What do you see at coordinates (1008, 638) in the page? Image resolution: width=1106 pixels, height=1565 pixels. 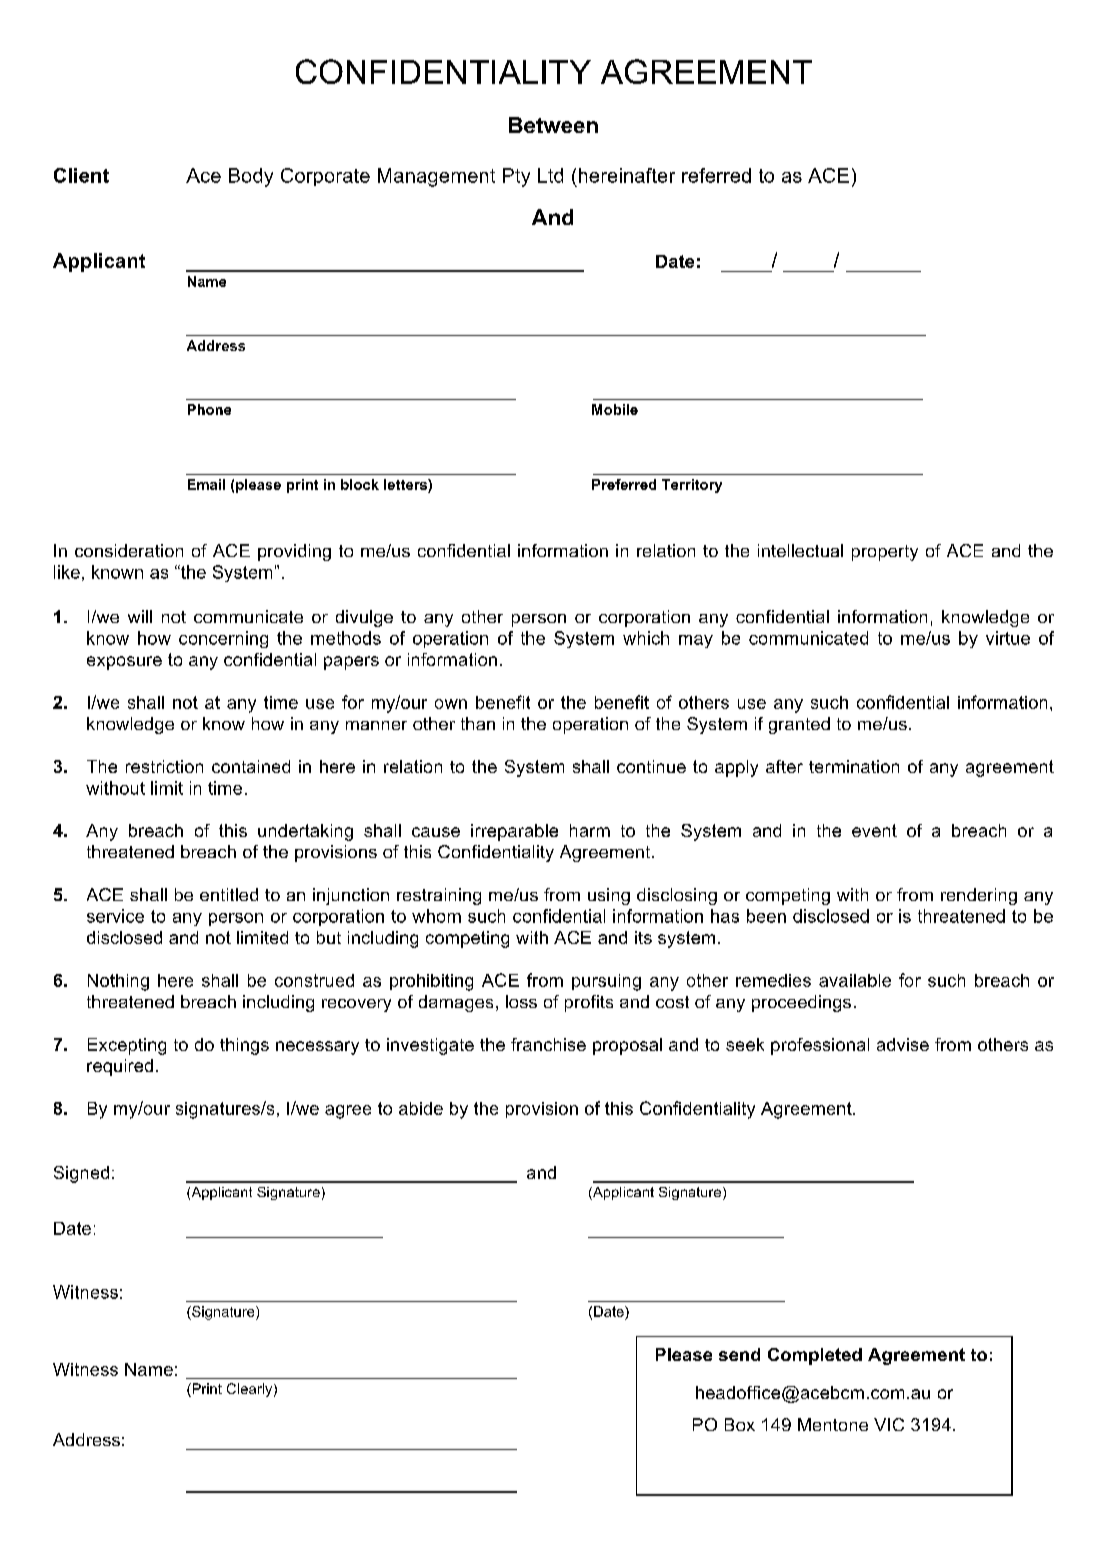 I see `virtue` at bounding box center [1008, 638].
